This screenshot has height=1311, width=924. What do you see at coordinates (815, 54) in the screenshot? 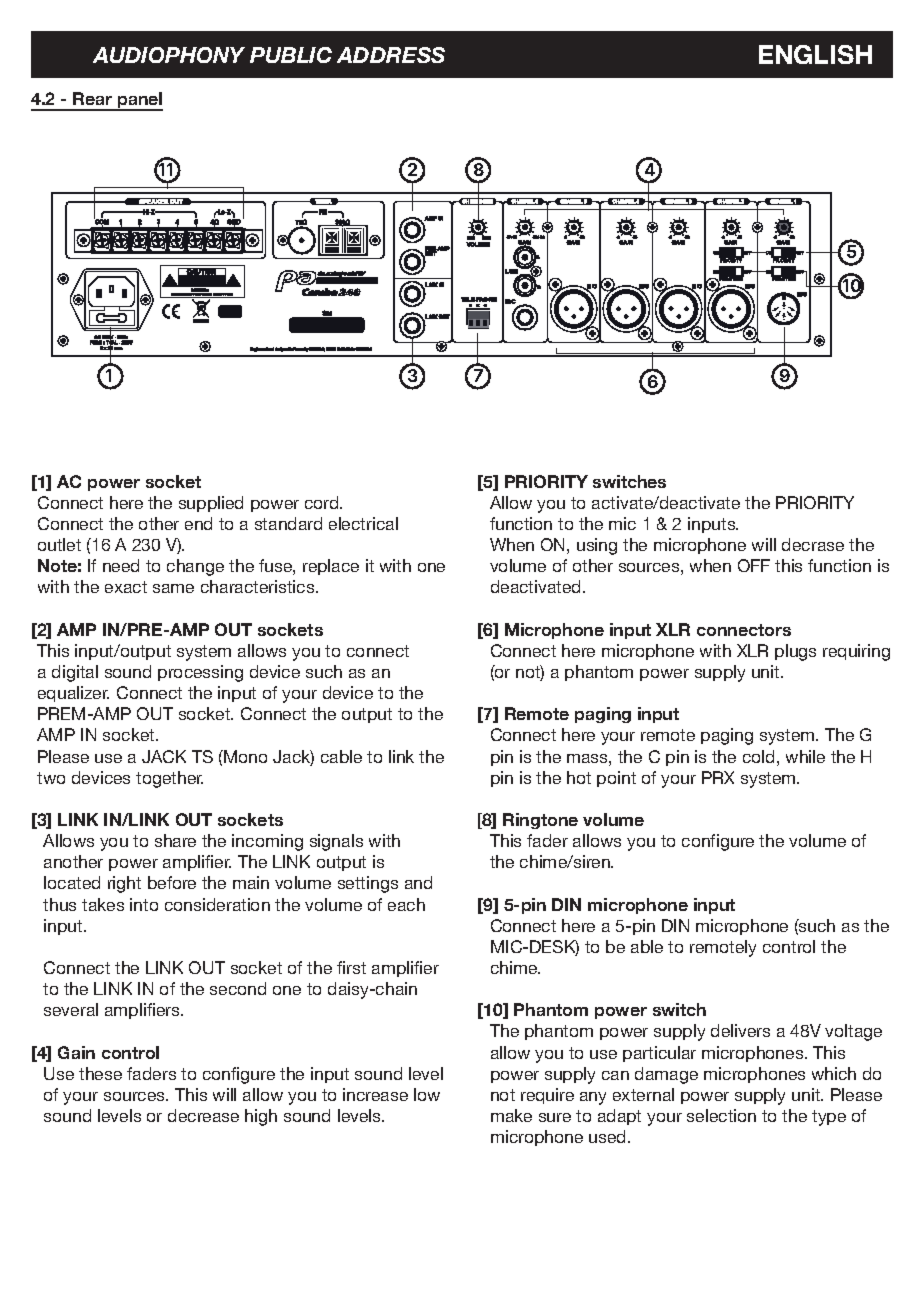
I see `ENGLISH` at bounding box center [815, 54].
